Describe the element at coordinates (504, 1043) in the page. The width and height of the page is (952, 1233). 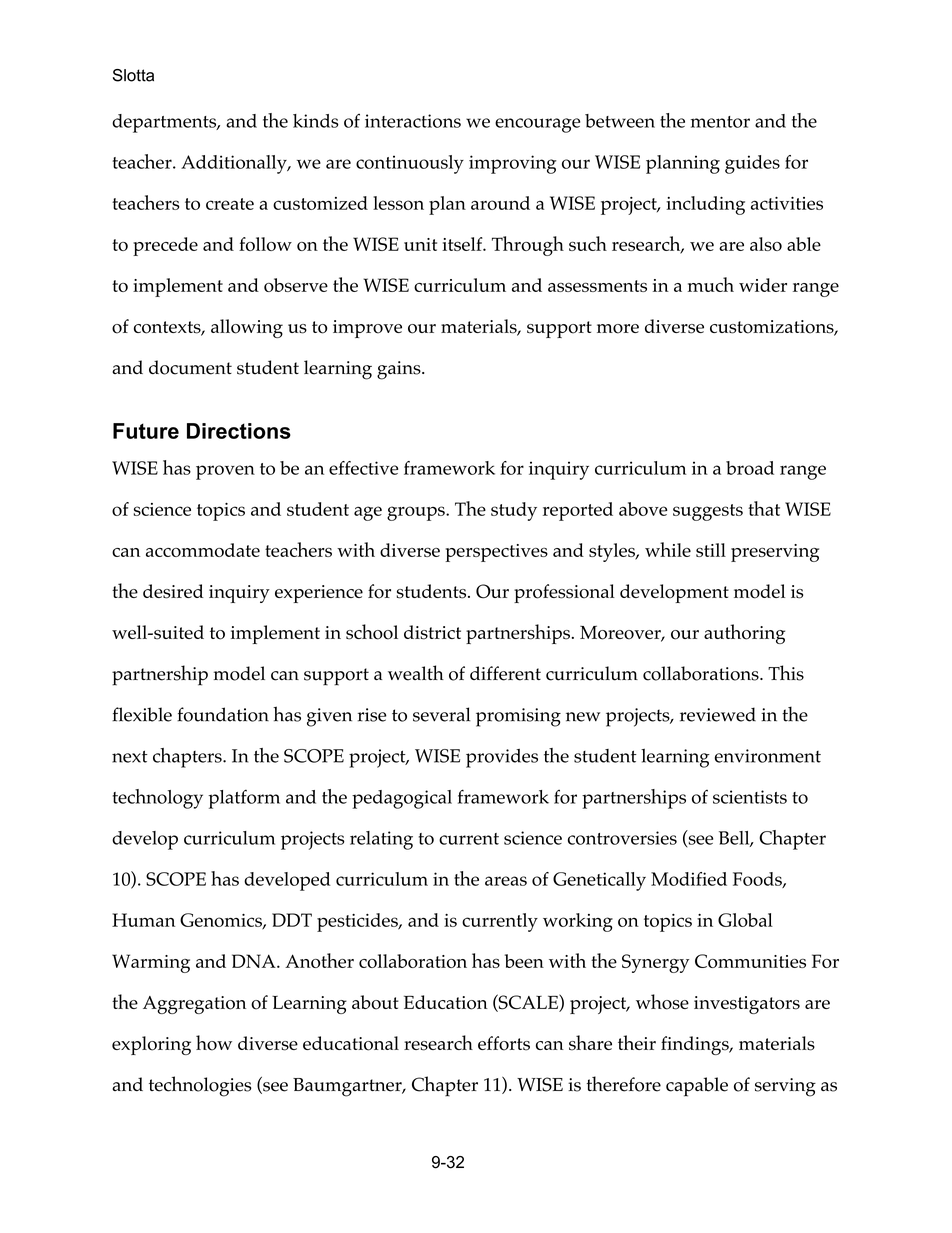
I see `efforts` at that location.
